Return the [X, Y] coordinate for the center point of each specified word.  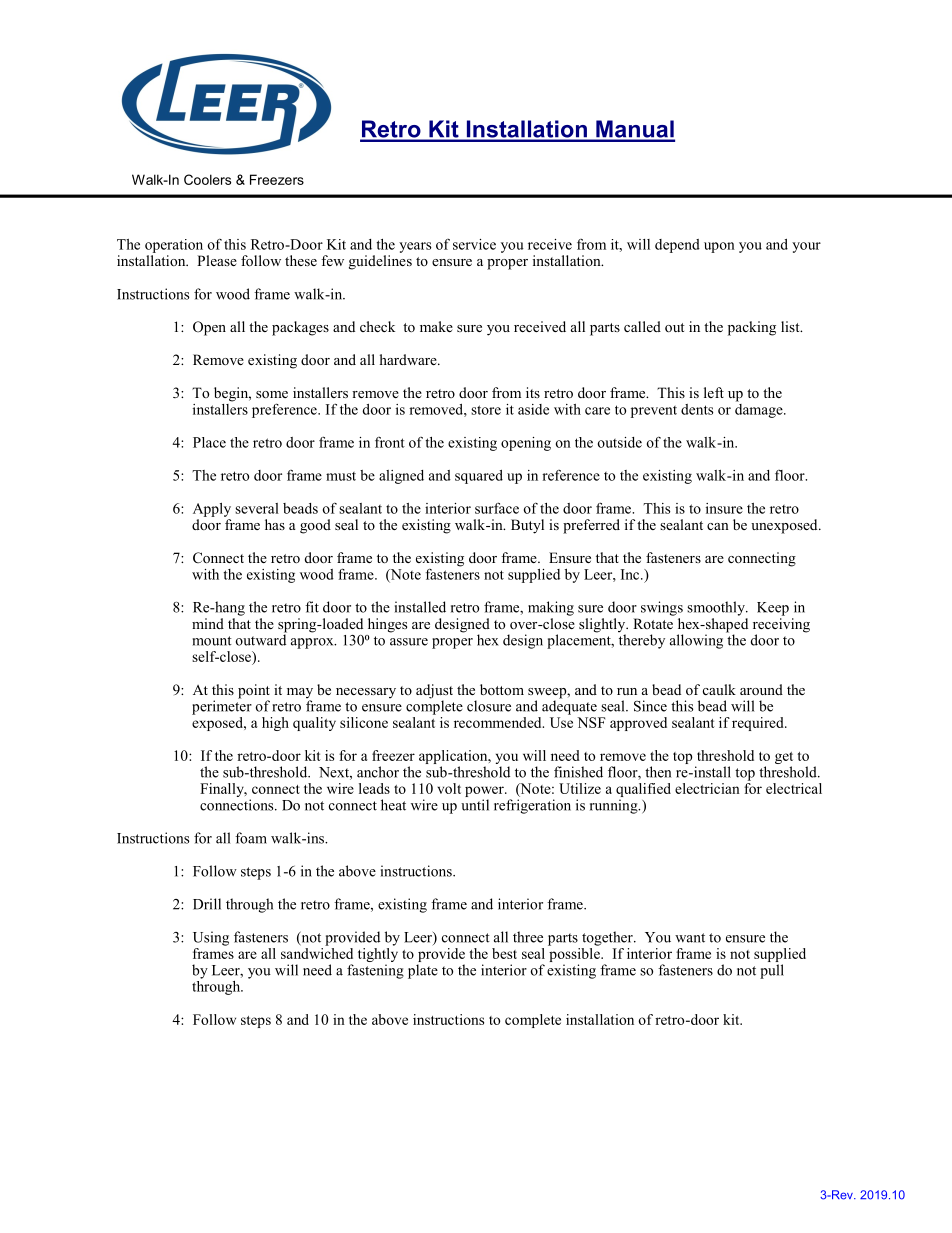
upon [719, 247]
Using [211, 938]
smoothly [717, 608]
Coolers [207, 179]
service [474, 244]
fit [312, 607]
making [551, 608]
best [504, 953]
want [690, 938]
